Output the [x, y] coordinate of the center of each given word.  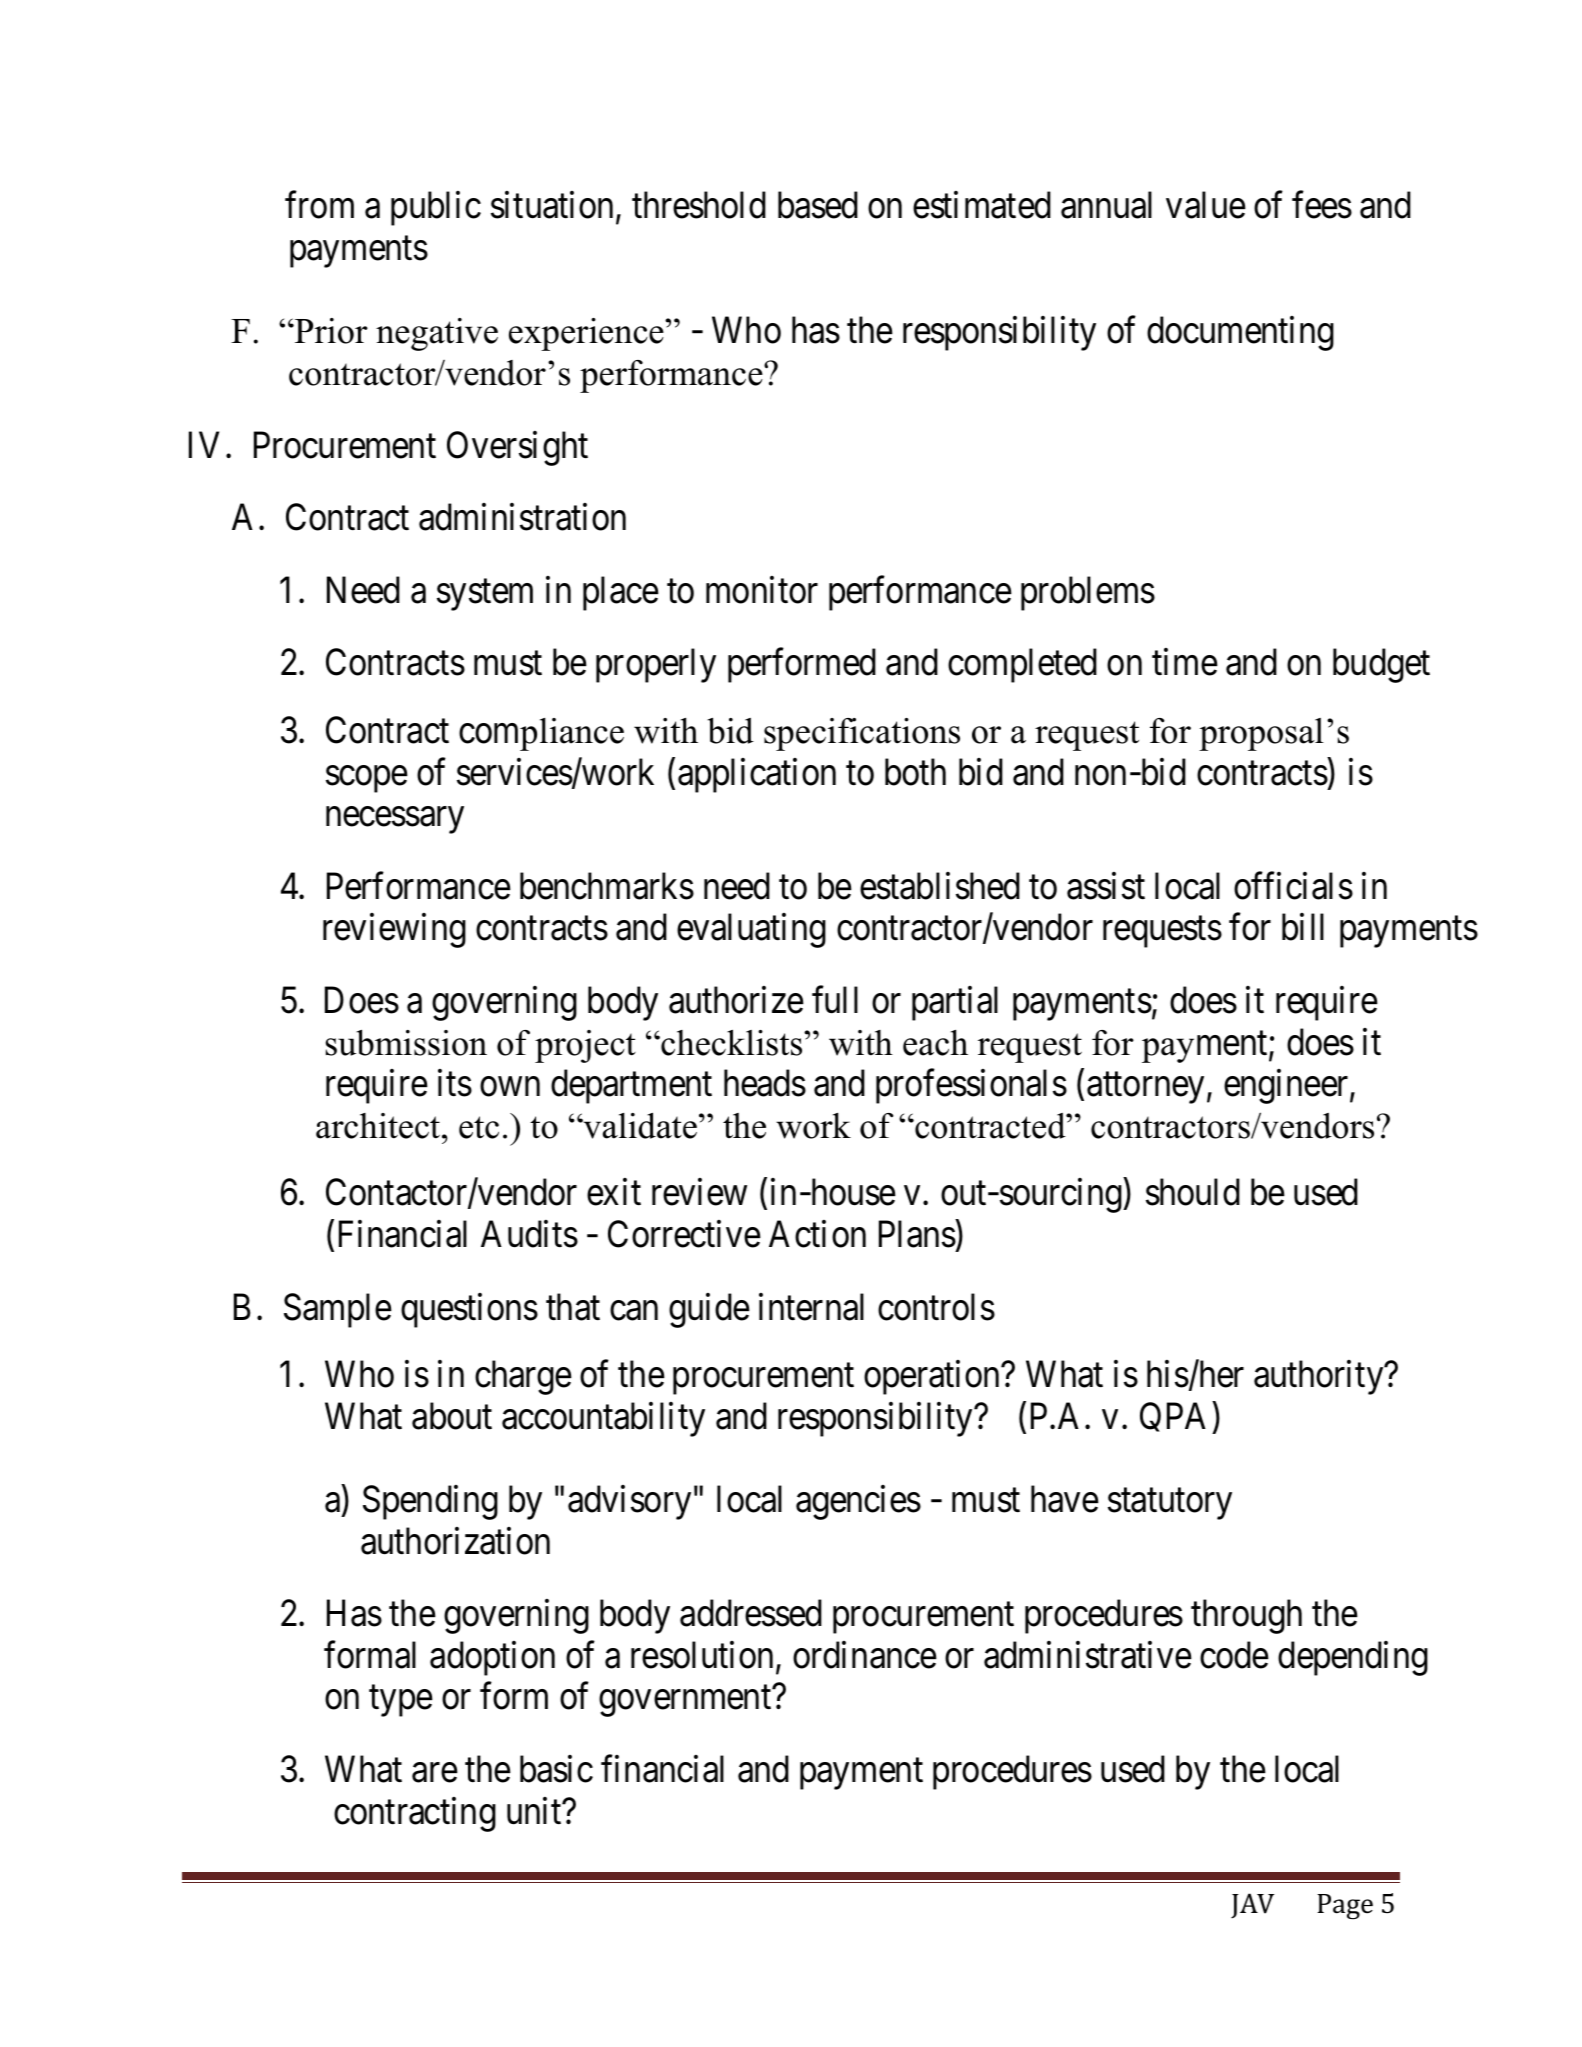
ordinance [865, 1655]
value [1206, 205]
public [436, 209]
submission [406, 1043]
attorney [1145, 1088]
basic [556, 1769]
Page [1345, 1907]
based [818, 205]
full [835, 1000]
